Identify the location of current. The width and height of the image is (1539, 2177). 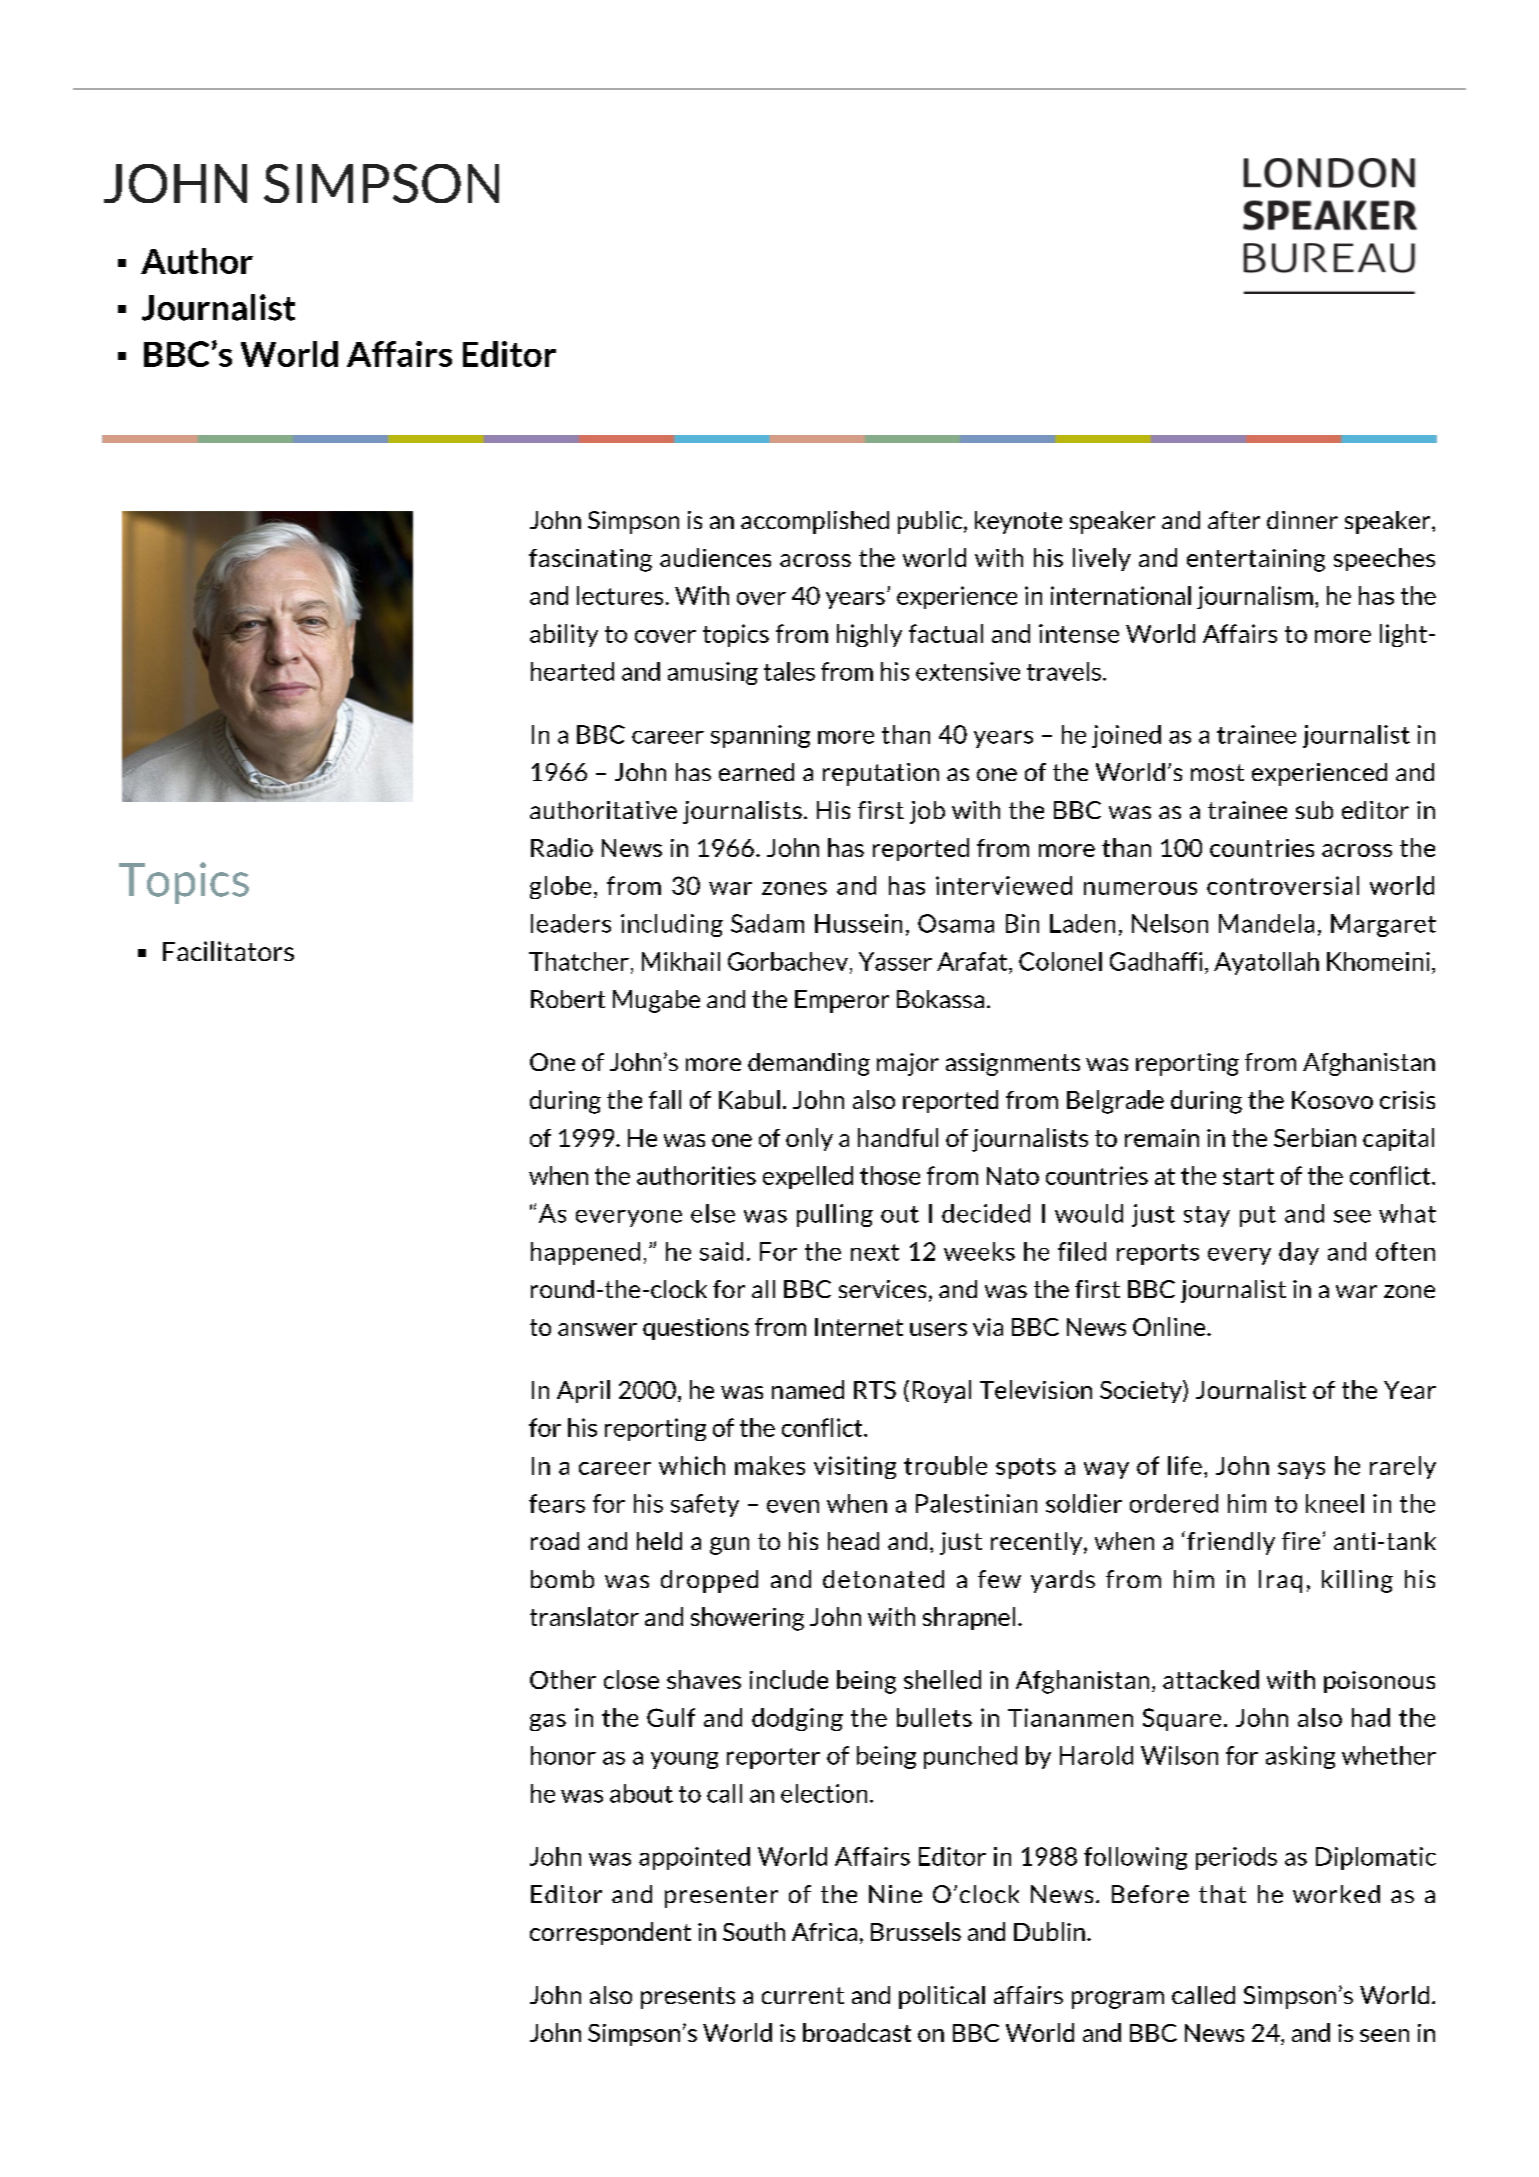
(803, 1995).
